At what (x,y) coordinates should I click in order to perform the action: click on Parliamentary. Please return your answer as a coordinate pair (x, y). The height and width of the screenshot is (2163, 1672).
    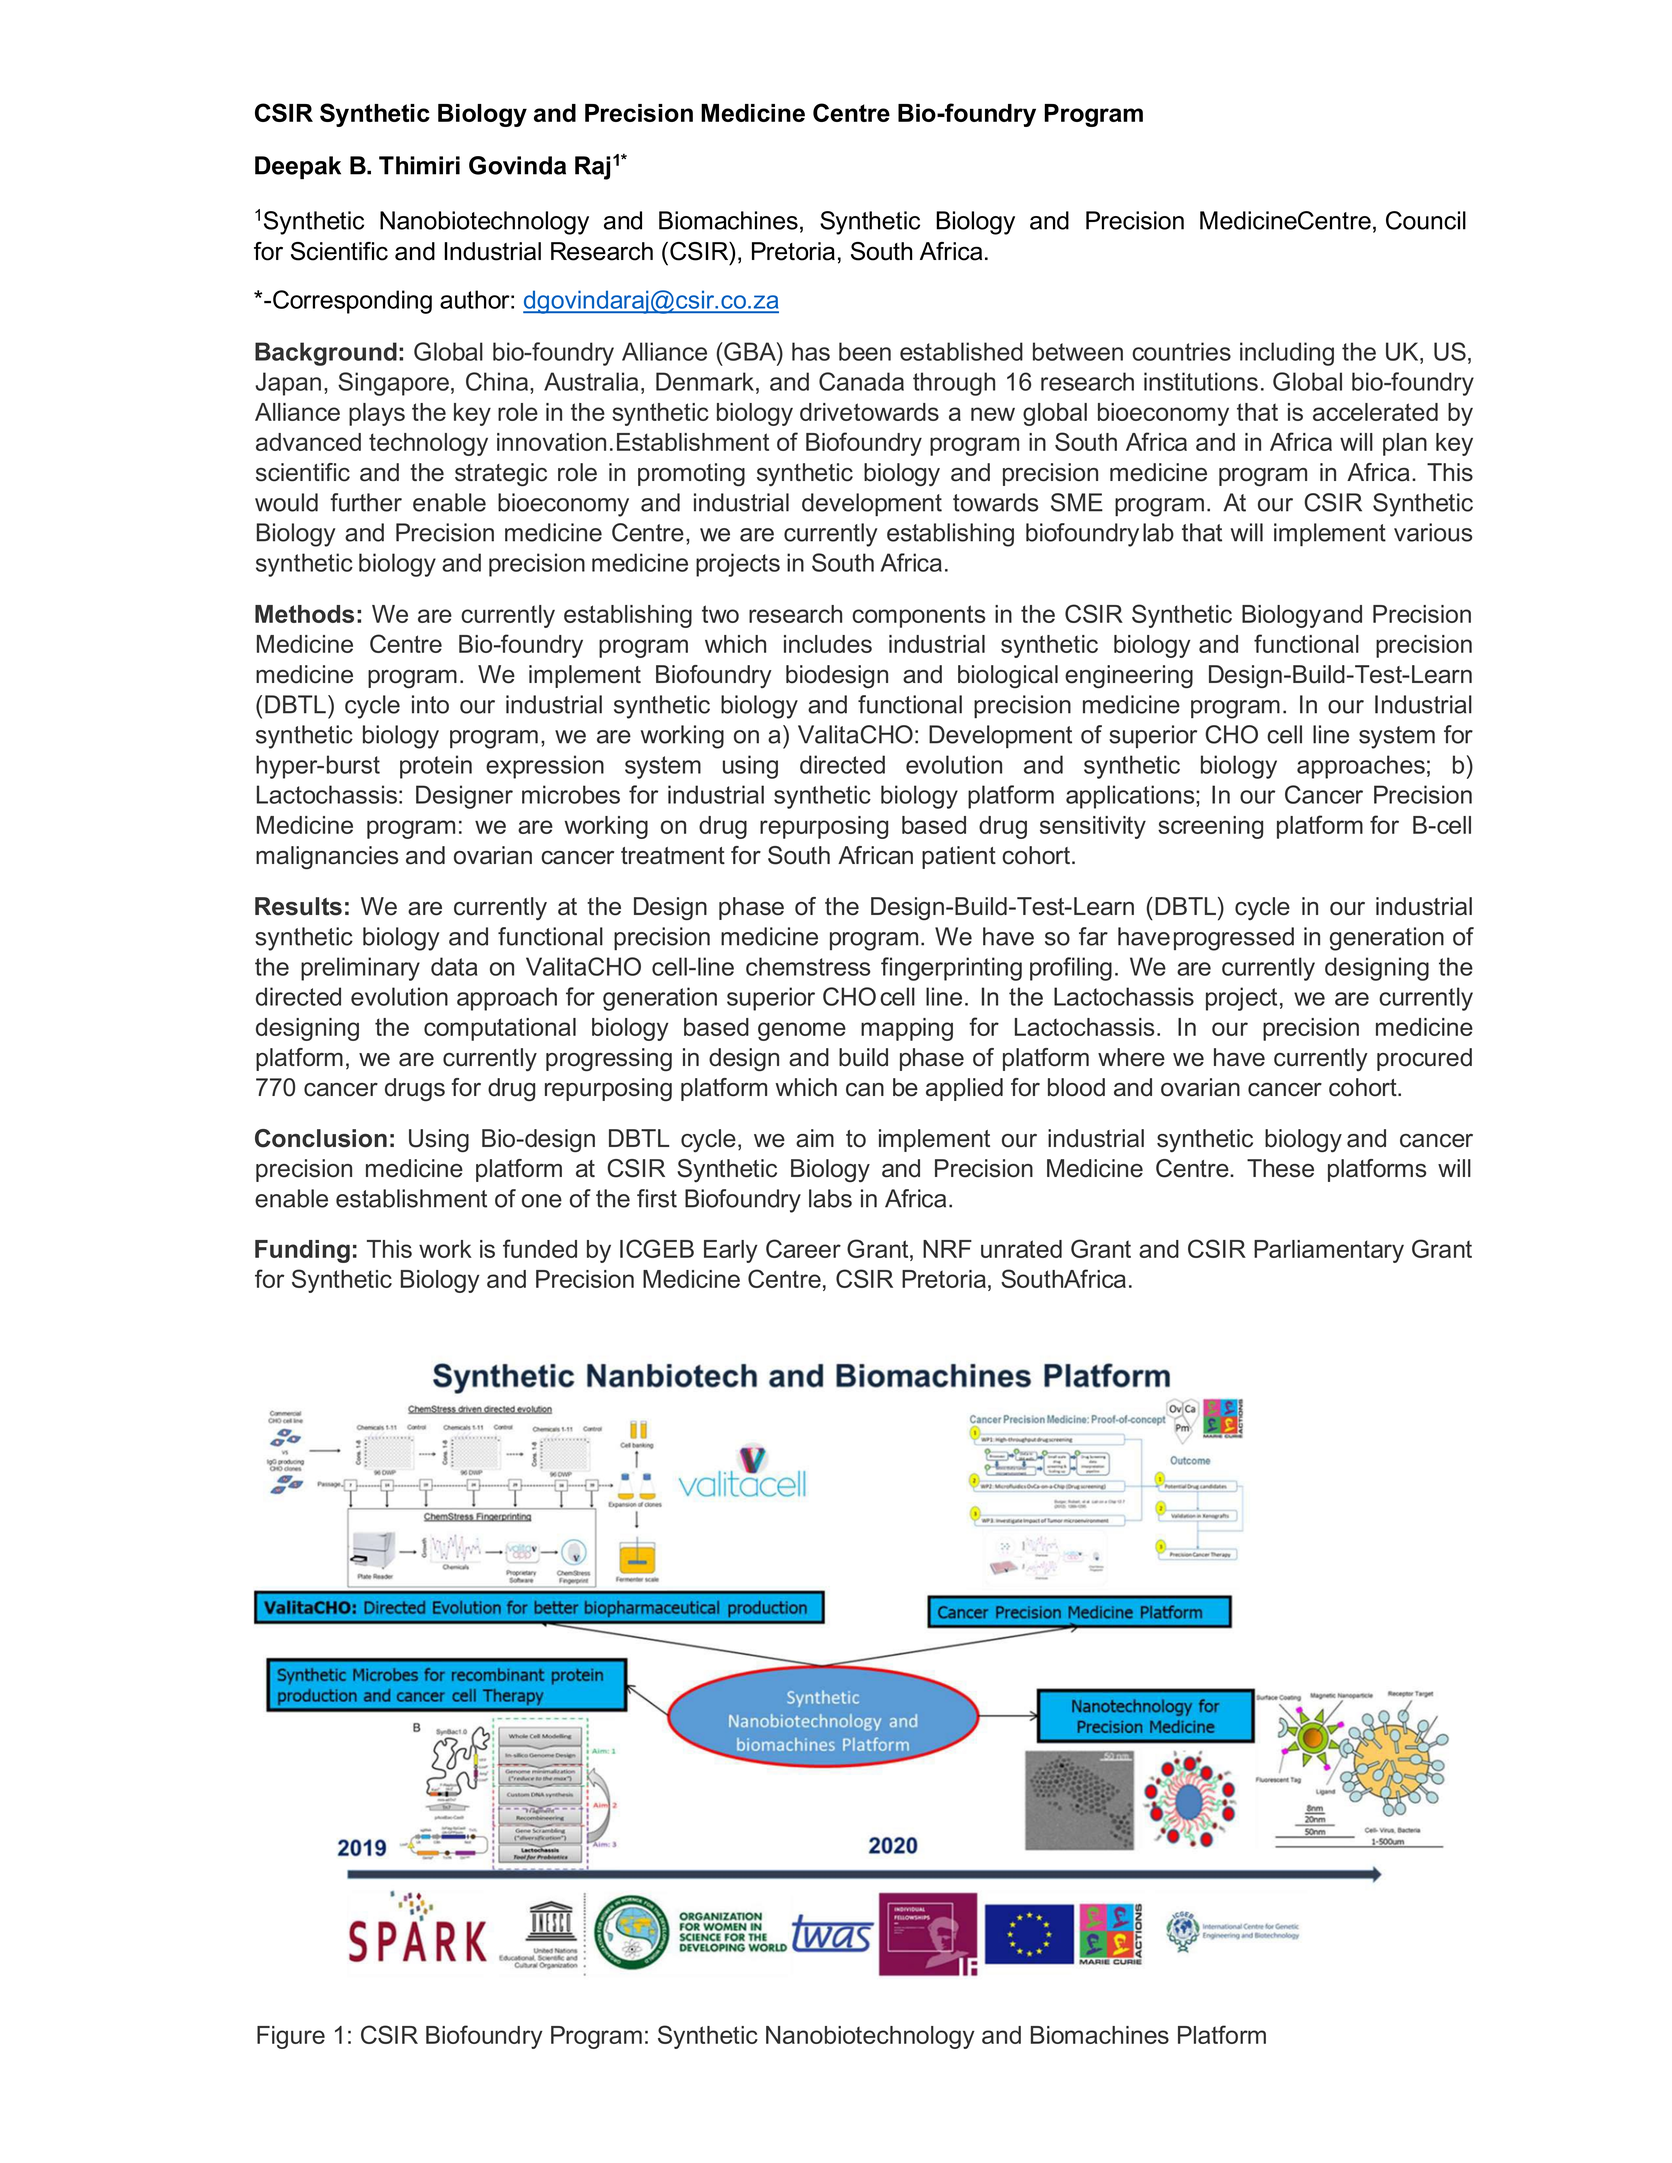
    Looking at the image, I should click on (1329, 1251).
